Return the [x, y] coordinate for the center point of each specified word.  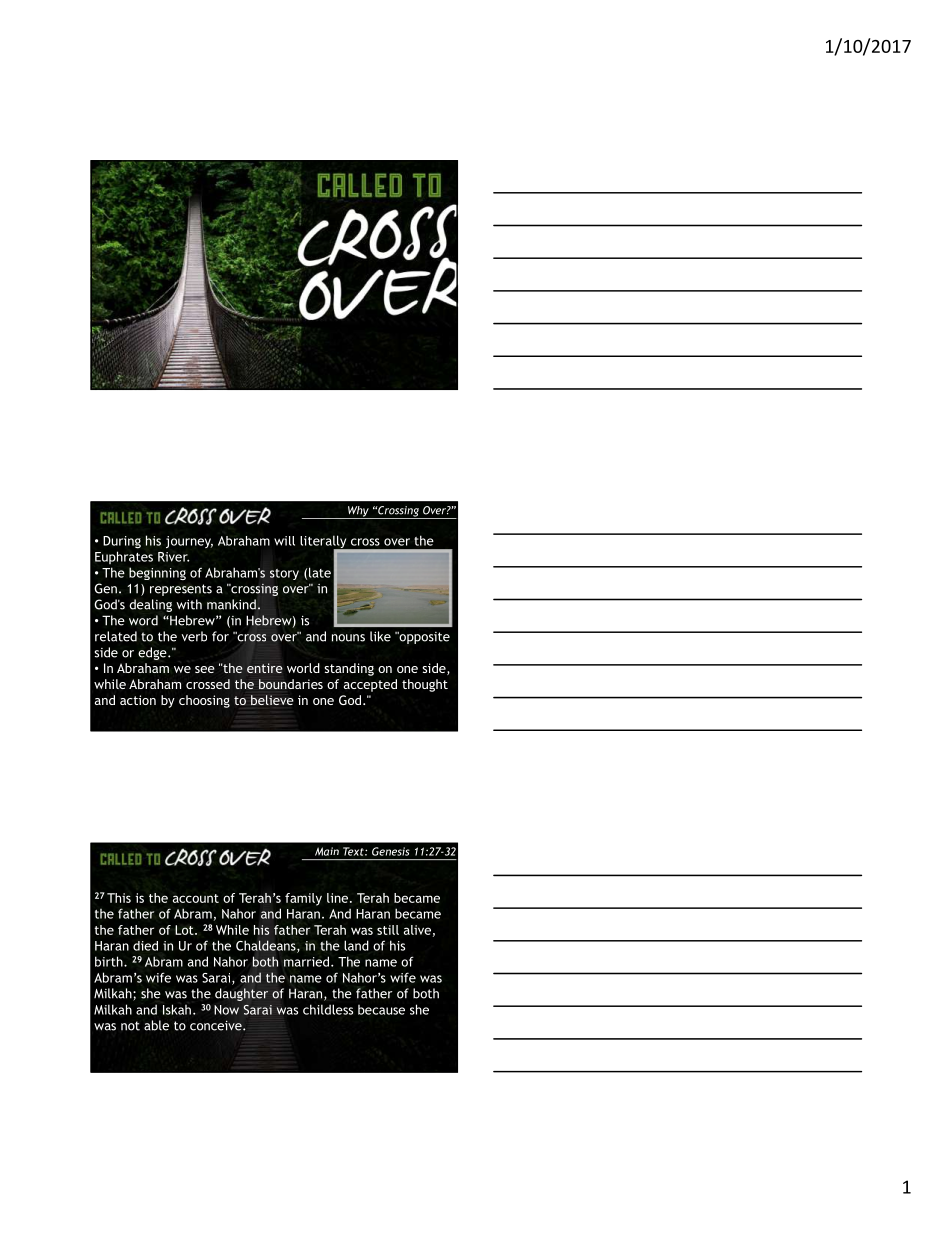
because [381, 1010]
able [156, 1025]
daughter [241, 994]
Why [358, 512]
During [122, 542]
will [284, 541]
